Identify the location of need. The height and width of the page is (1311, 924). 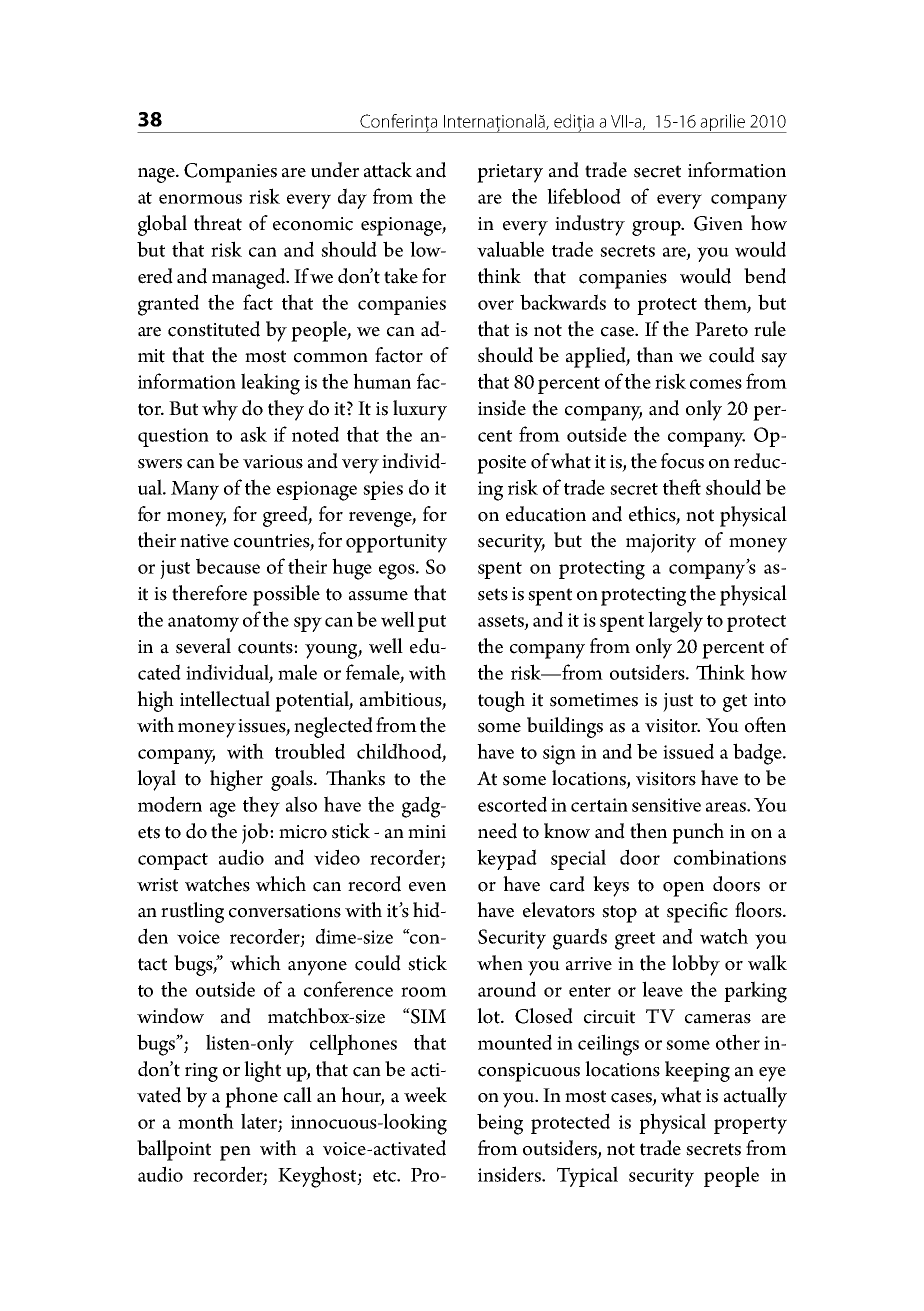
(497, 831).
